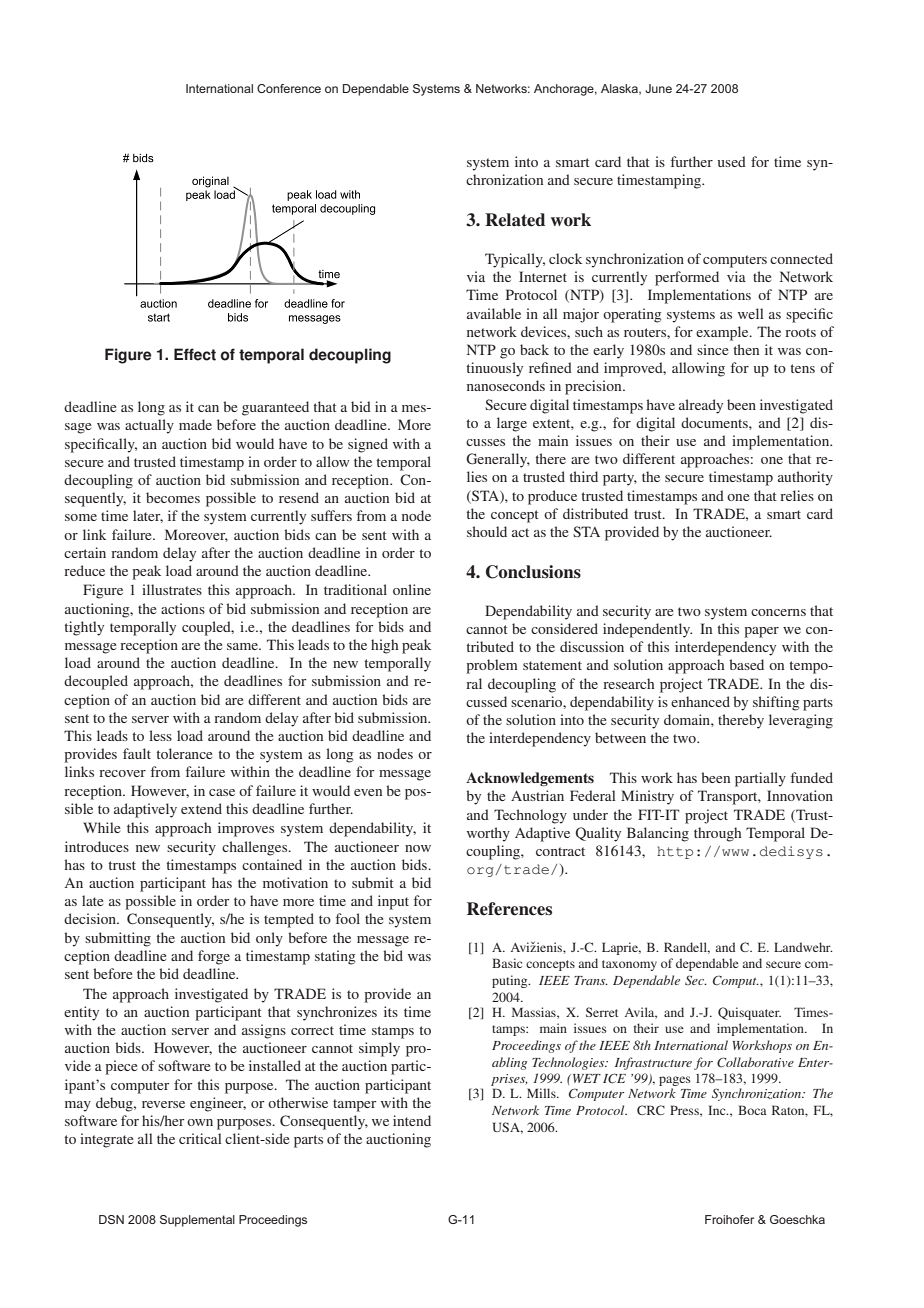 The width and height of the screenshot is (924, 1308). What do you see at coordinates (620, 89) in the screenshot?
I see `Alaska` at bounding box center [620, 89].
